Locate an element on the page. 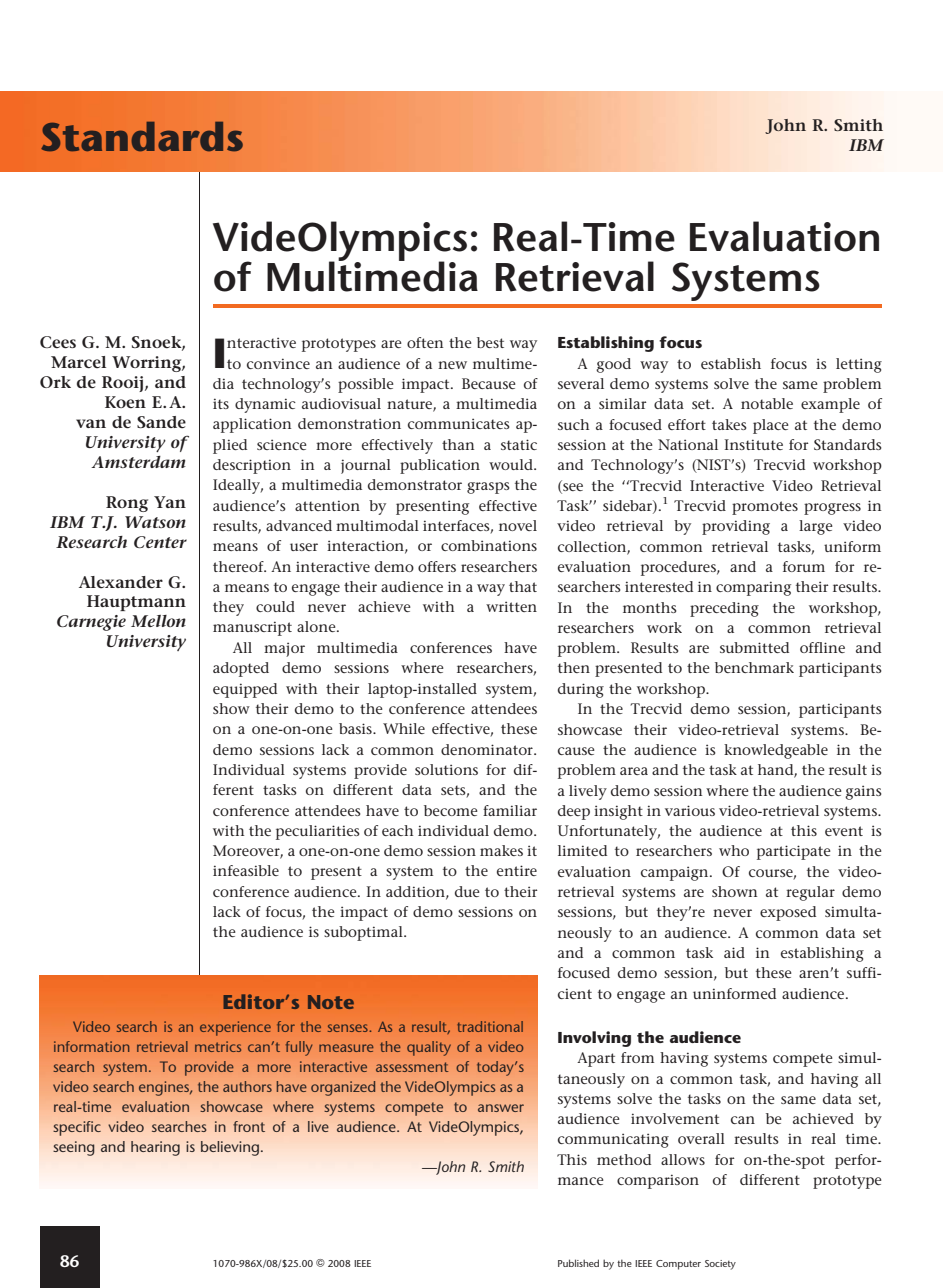  notable is located at coordinates (767, 403).
